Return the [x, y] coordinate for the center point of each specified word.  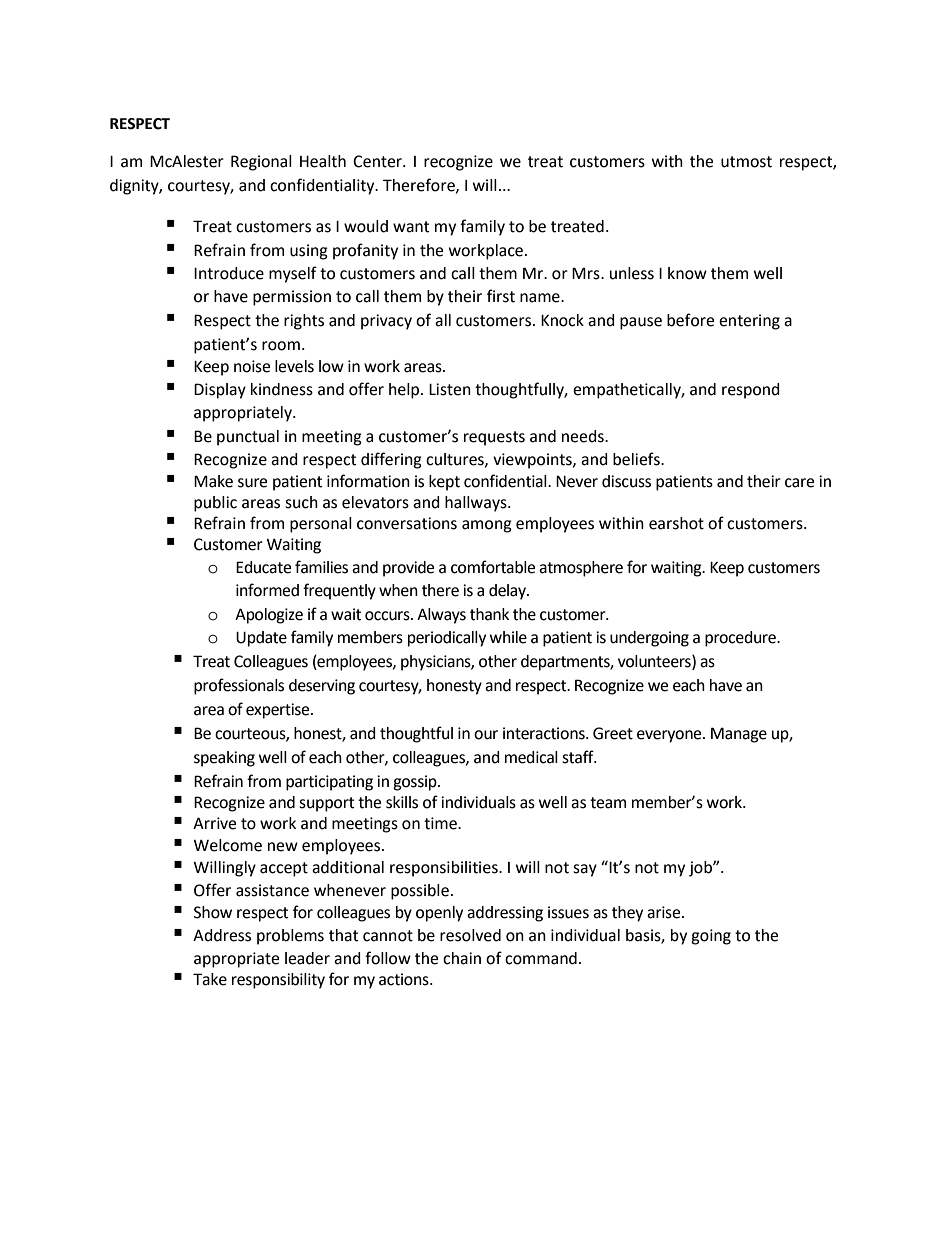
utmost [746, 162]
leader [307, 958]
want [411, 227]
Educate [263, 567]
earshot [676, 523]
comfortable [493, 567]
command [541, 958]
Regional [261, 163]
